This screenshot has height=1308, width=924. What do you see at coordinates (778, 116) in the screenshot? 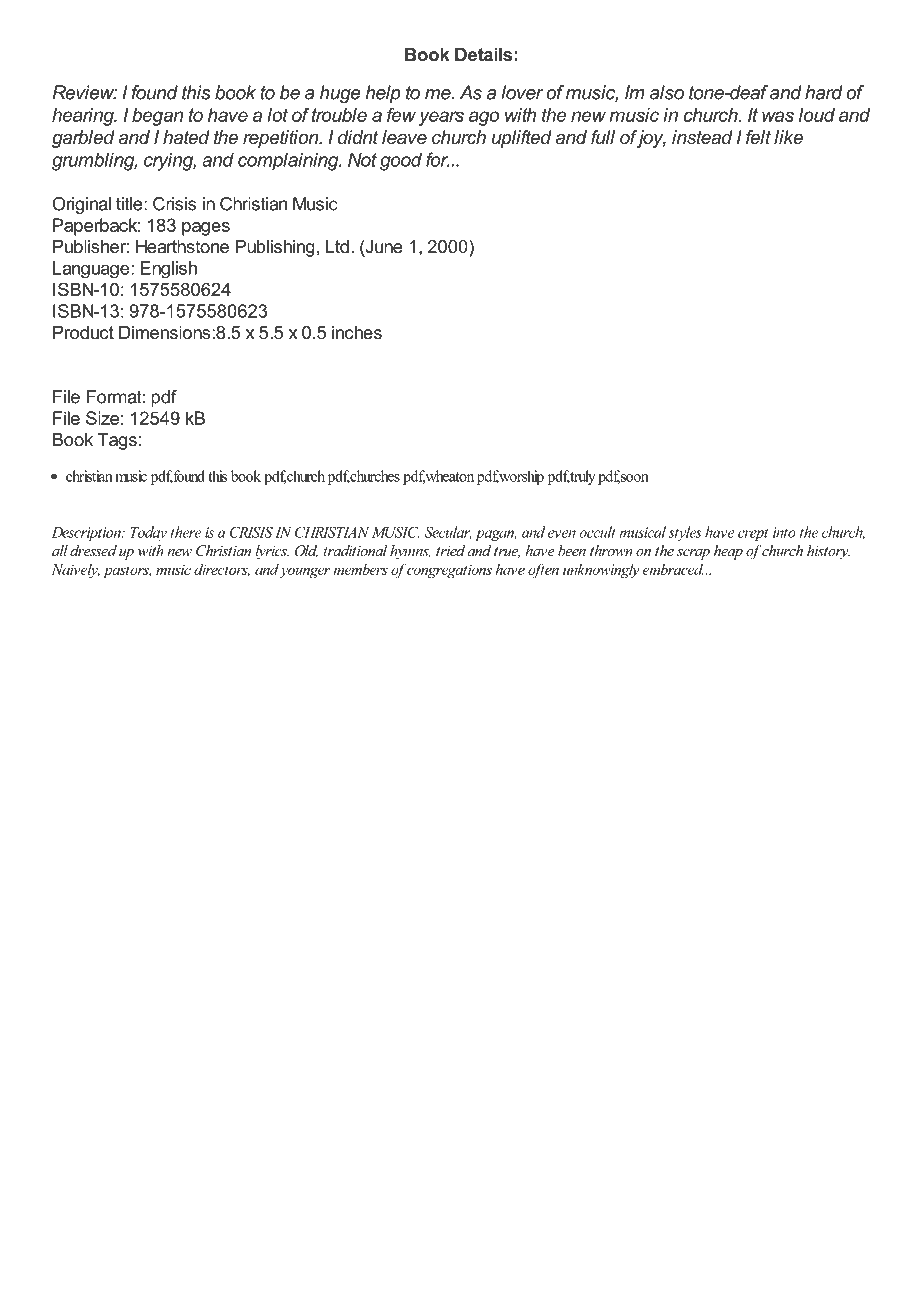
I see `was` at bounding box center [778, 116].
